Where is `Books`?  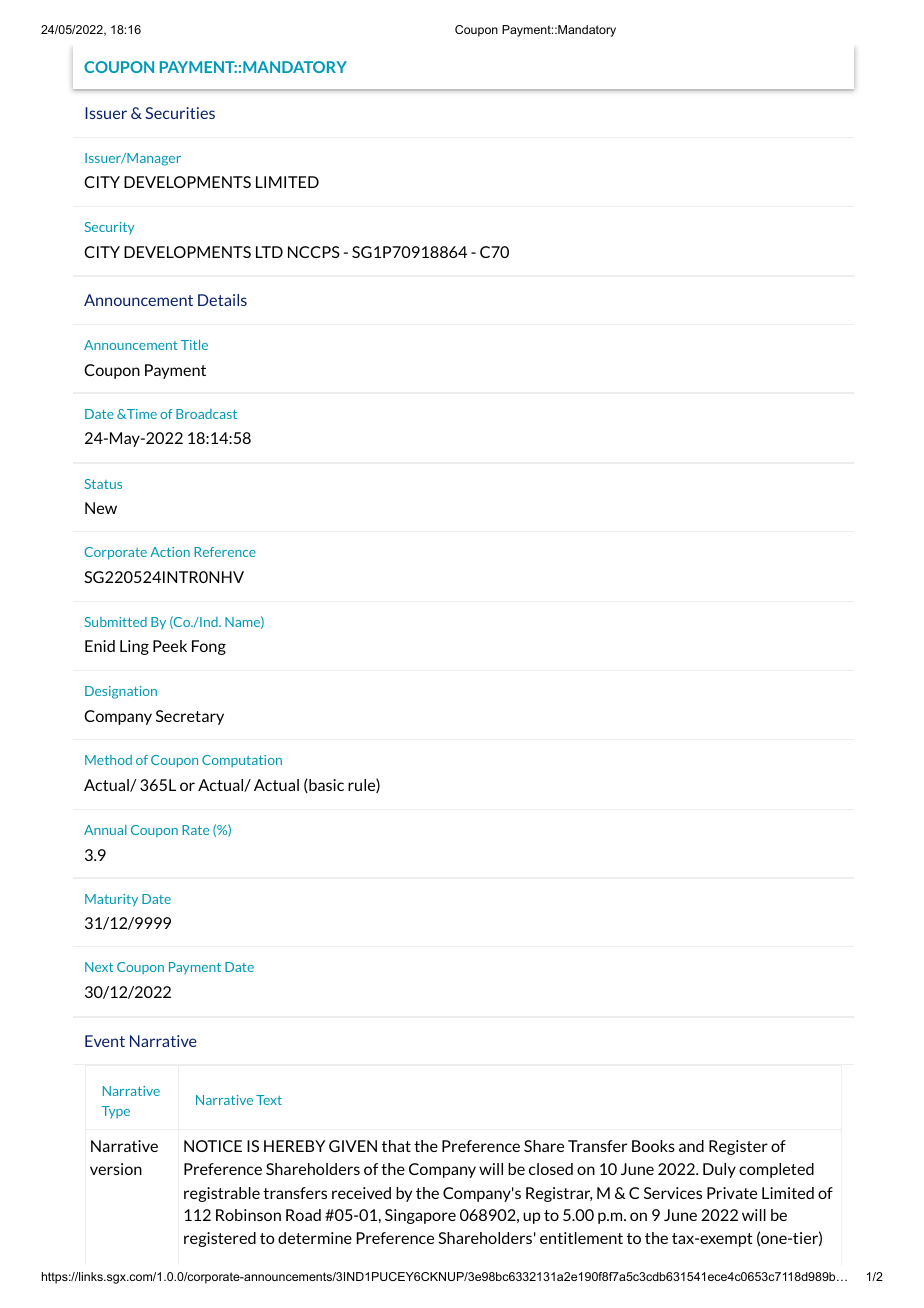
Books is located at coordinates (653, 1146).
